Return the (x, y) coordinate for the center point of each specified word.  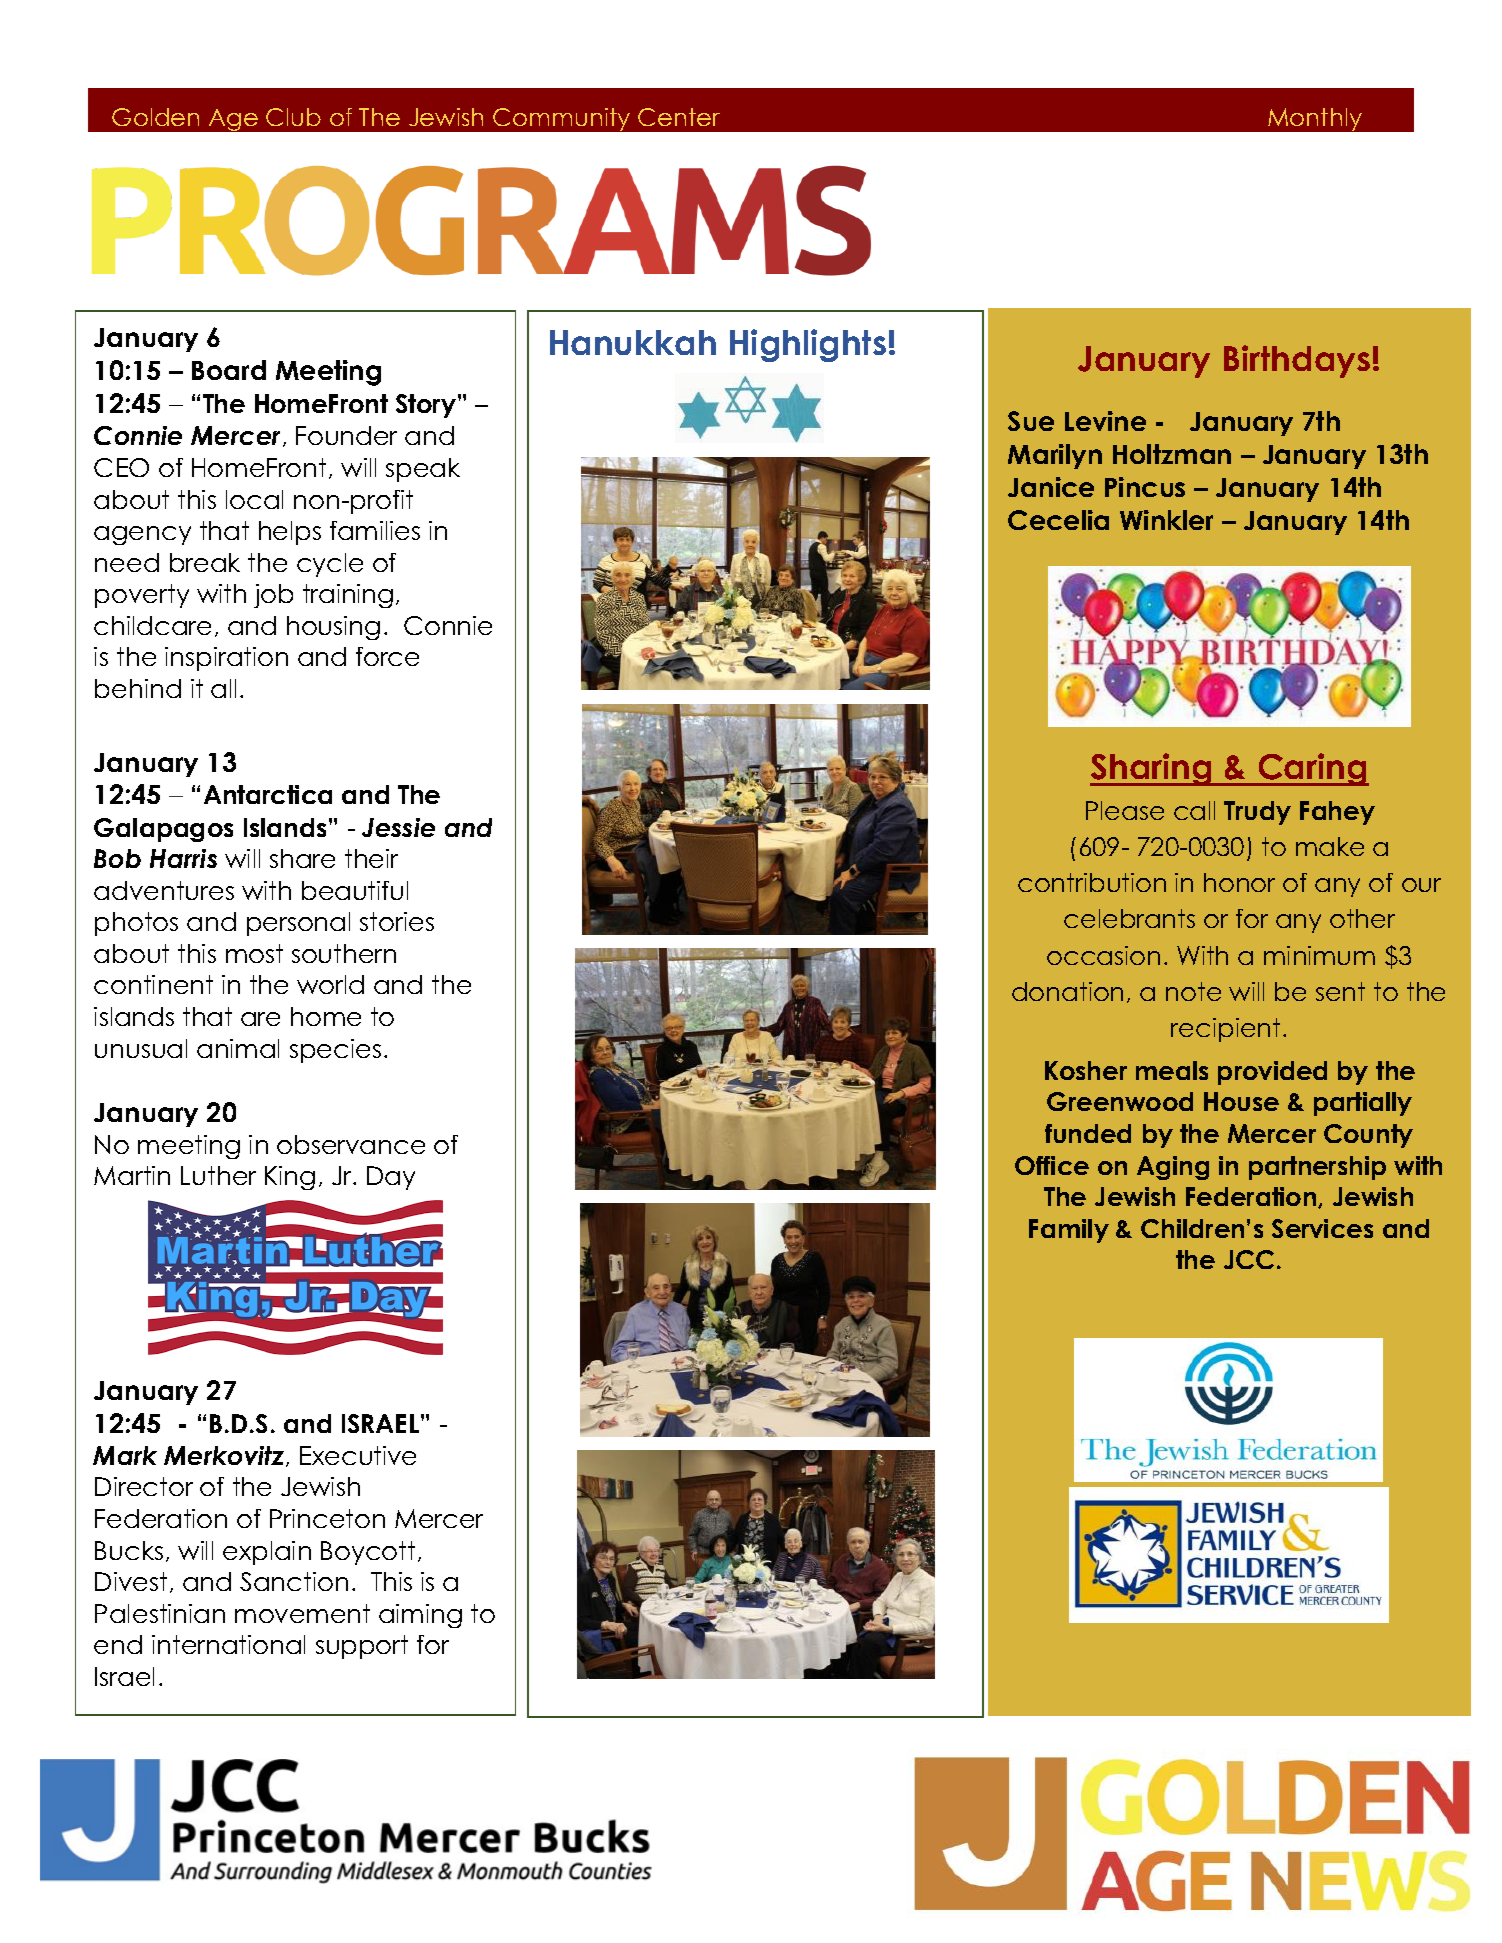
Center (679, 117)
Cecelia (1058, 520)
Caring (1312, 769)
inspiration (226, 659)
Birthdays (1297, 361)
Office (1052, 1165)
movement (302, 1613)
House (1241, 1101)
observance (351, 1144)
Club (293, 117)
